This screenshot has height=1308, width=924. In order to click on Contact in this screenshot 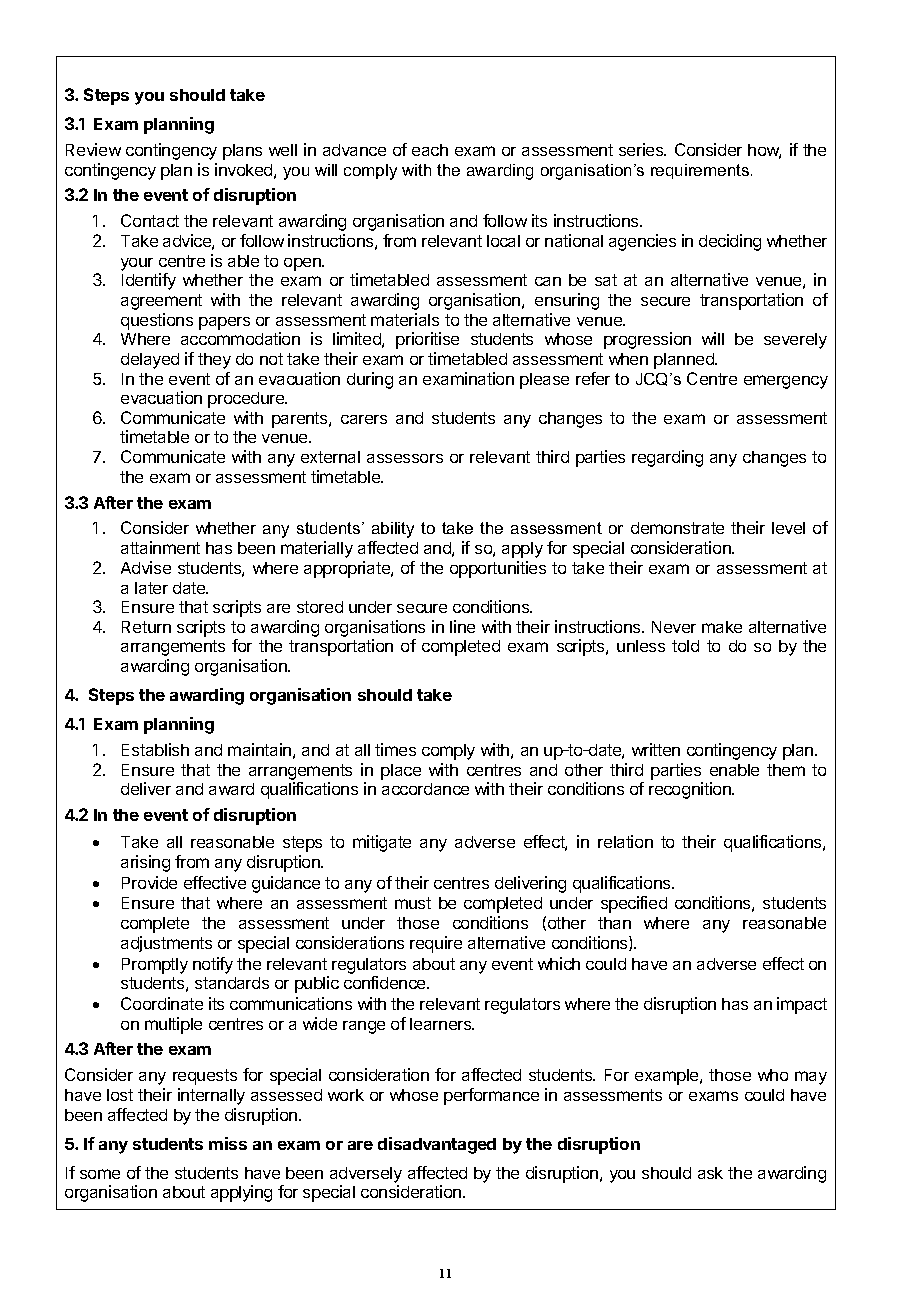, I will do `click(150, 220)`.
